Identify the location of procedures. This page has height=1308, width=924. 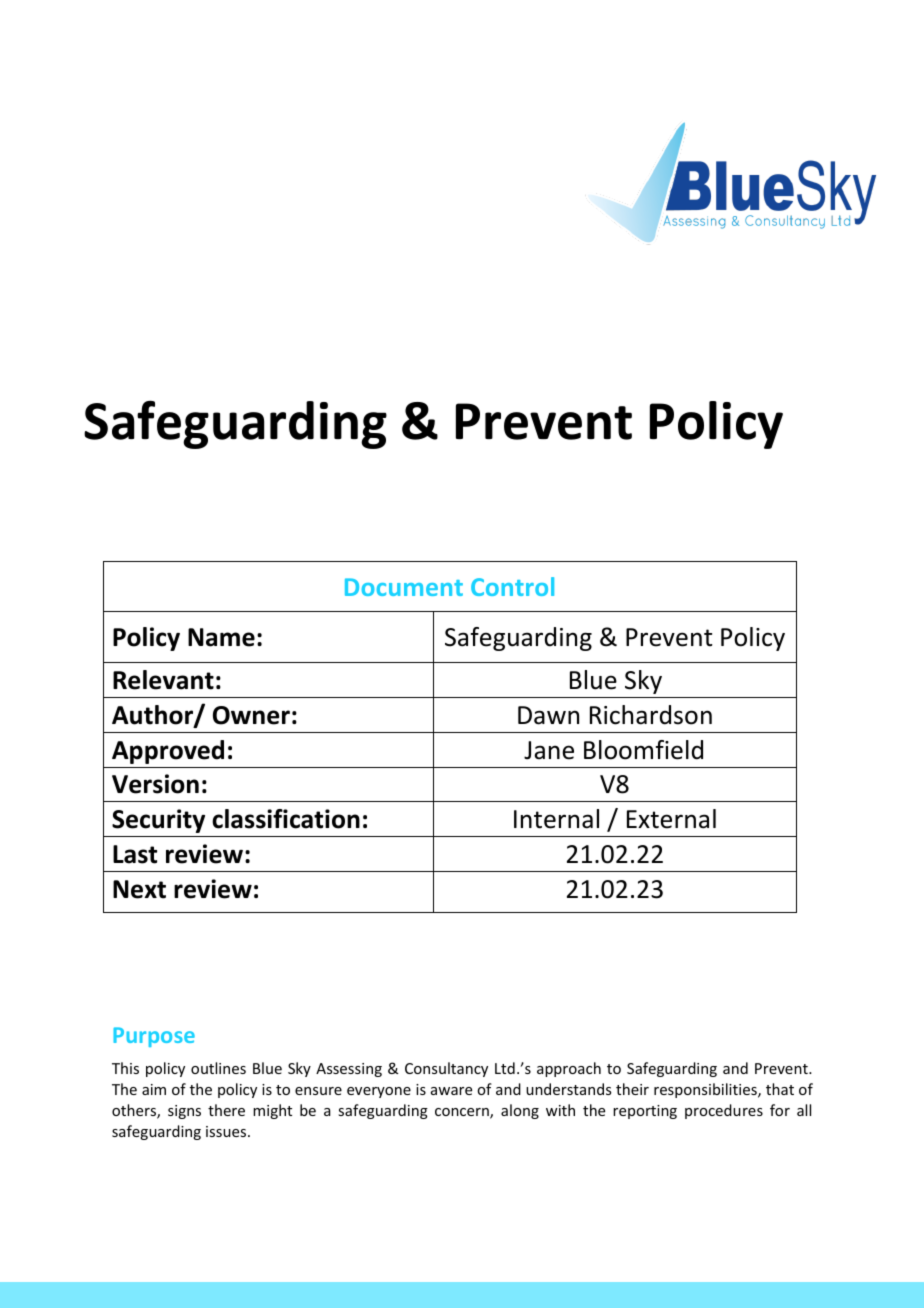
(724, 1111).
